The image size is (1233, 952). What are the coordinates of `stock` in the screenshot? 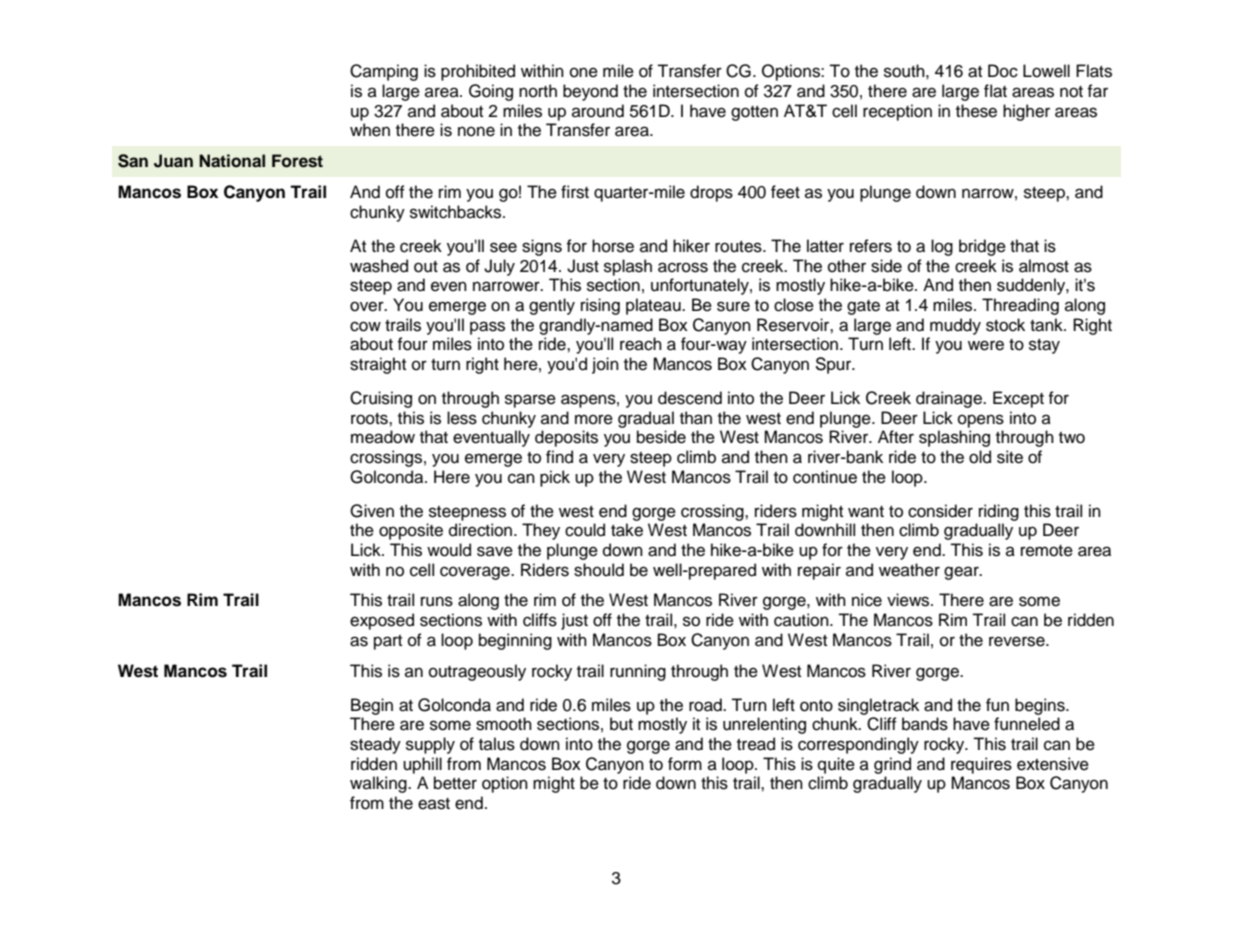 It's located at (1005, 325).
